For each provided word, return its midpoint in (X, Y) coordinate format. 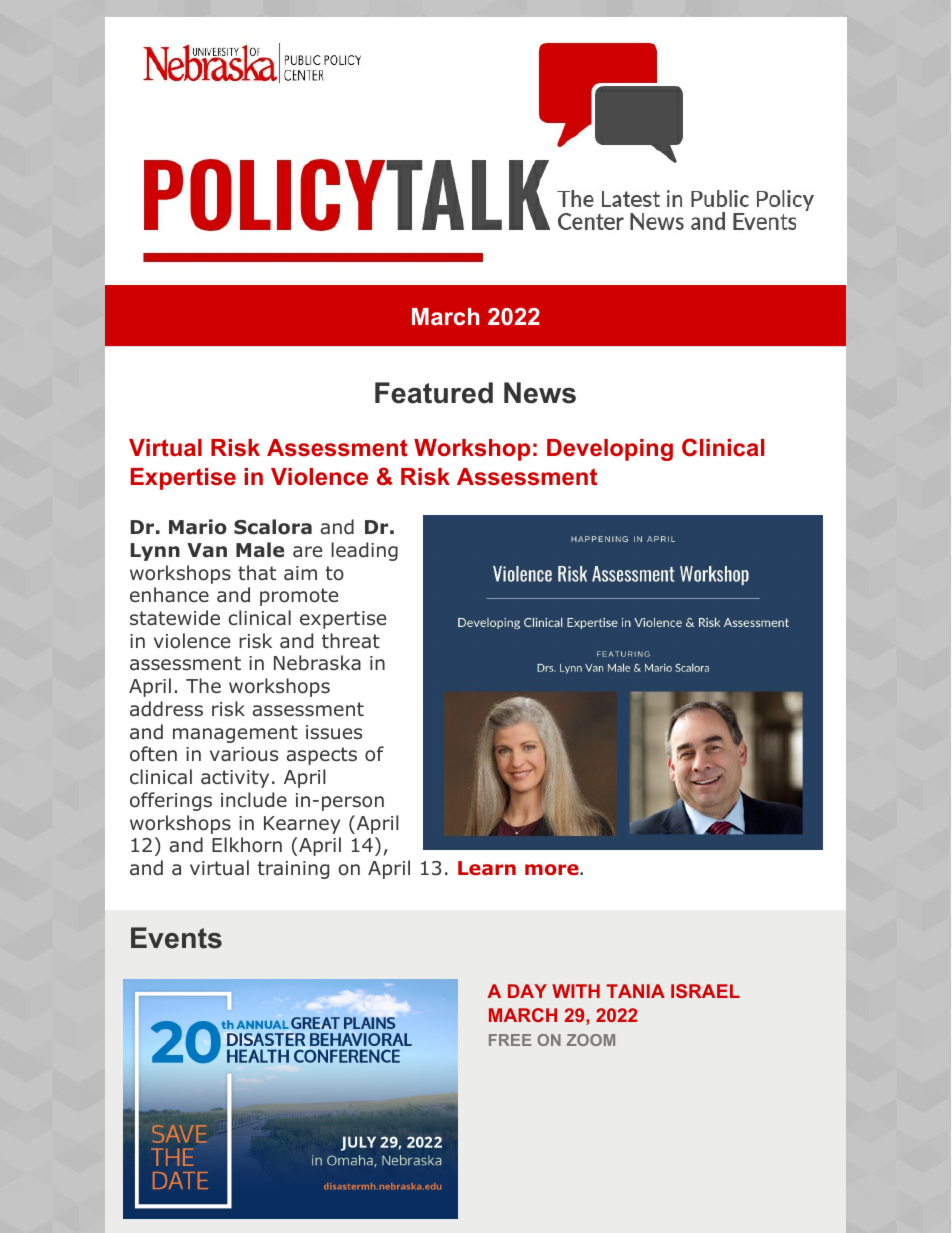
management (235, 734)
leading (364, 551)
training (293, 870)
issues (334, 732)
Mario (198, 527)
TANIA (635, 991)
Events (176, 938)
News (540, 393)
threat (351, 641)
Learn (487, 868)
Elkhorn (247, 845)
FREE (510, 1040)
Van (207, 550)
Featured (434, 393)
